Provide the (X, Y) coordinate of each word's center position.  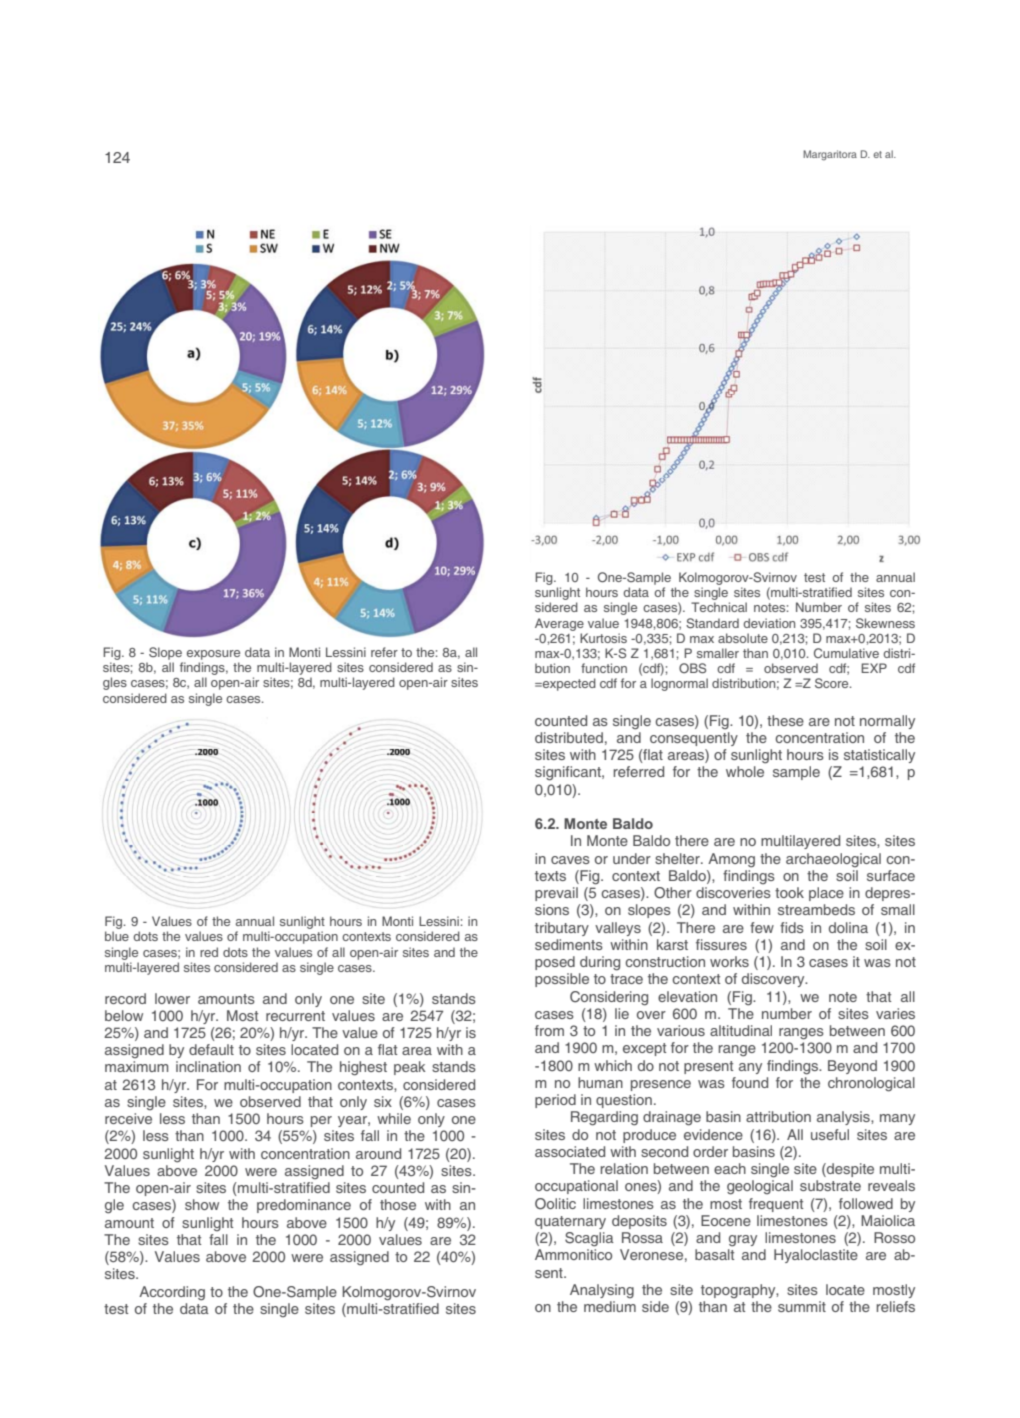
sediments (569, 944)
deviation (769, 623)
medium (610, 1306)
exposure (213, 655)
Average (559, 624)
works (729, 961)
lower (172, 998)
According (172, 1293)
